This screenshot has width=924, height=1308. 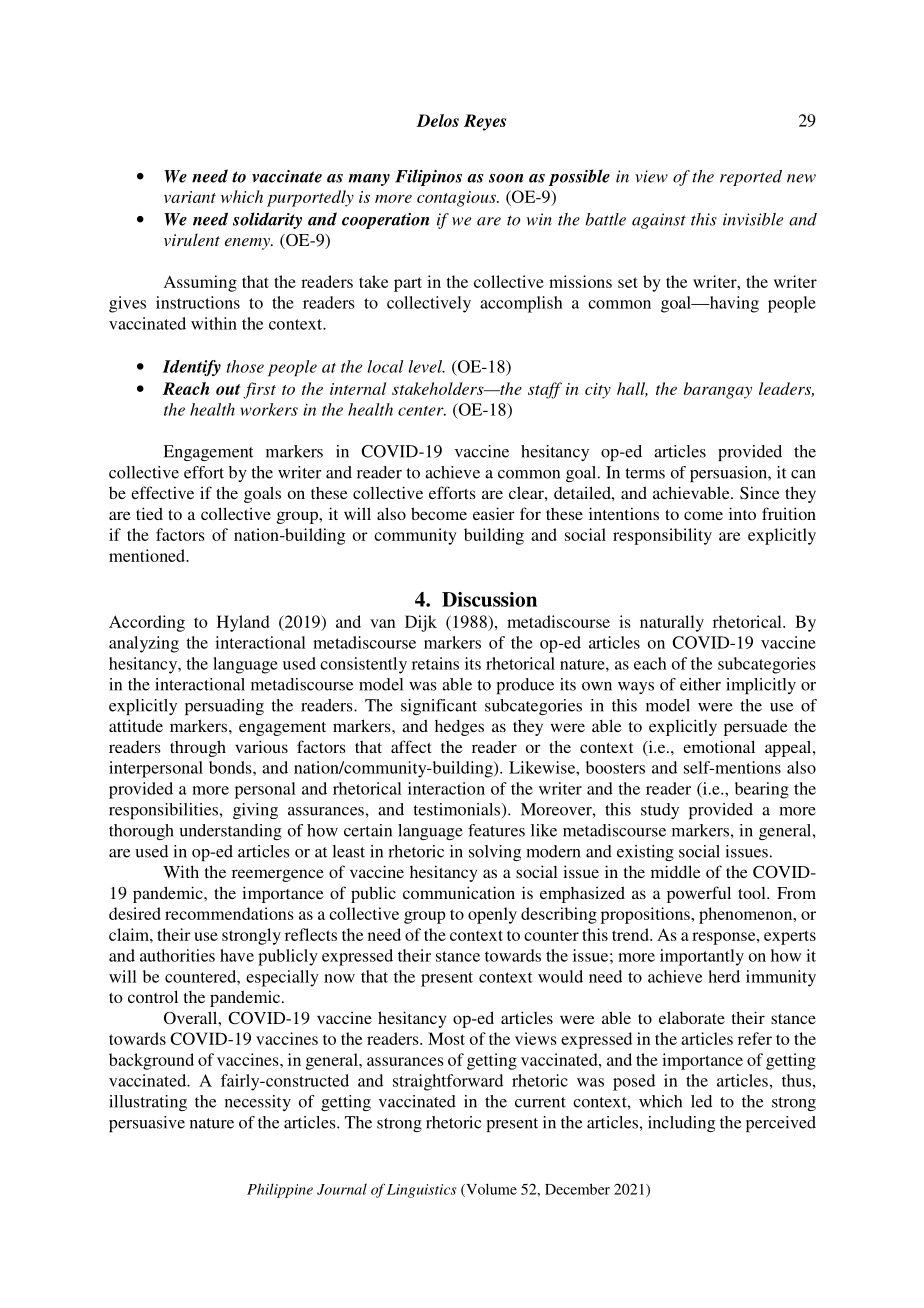 What do you see at coordinates (147, 1124) in the screenshot?
I see `persuasive` at bounding box center [147, 1124].
